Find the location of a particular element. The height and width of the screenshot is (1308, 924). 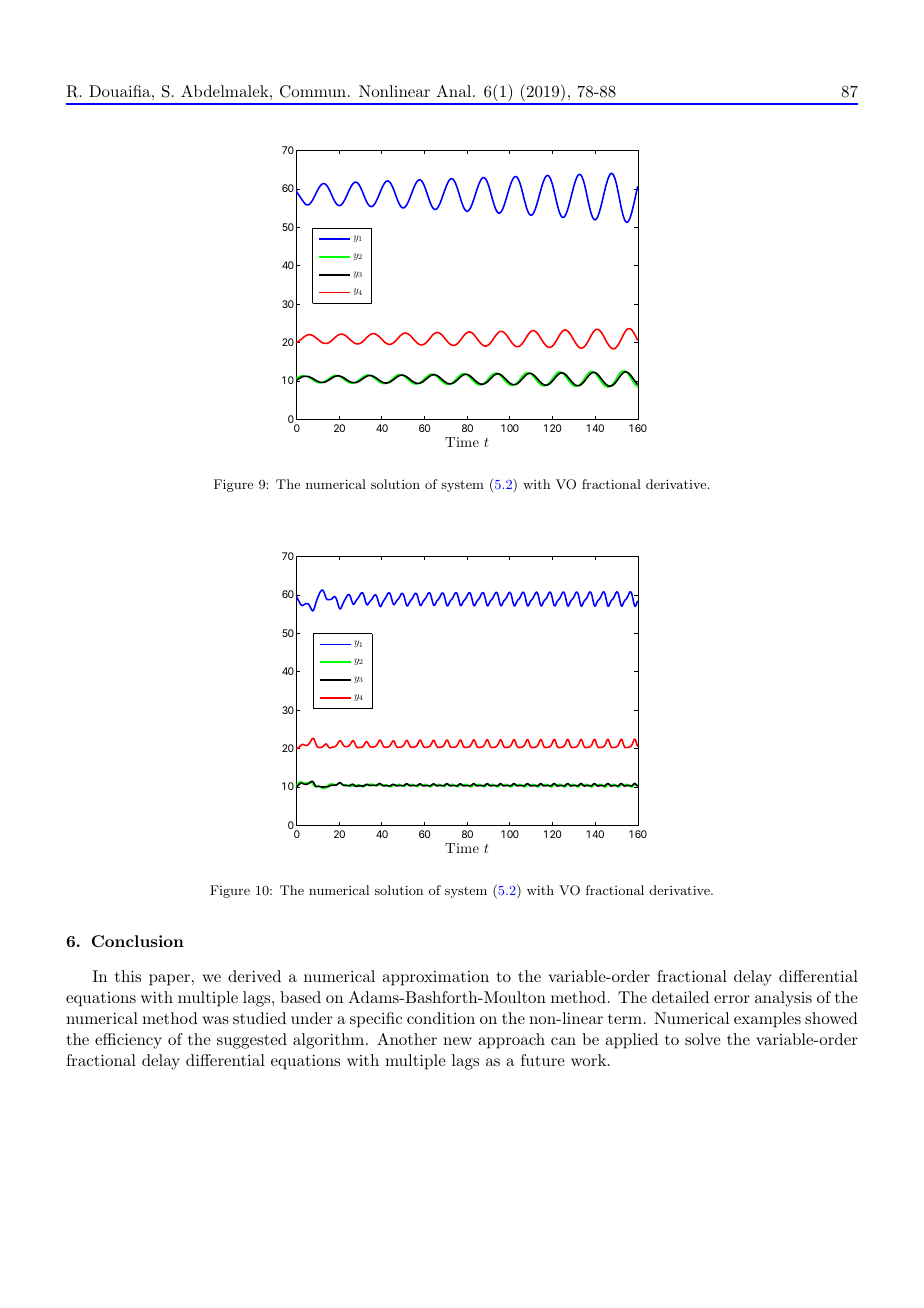

new is located at coordinates (457, 1041).
